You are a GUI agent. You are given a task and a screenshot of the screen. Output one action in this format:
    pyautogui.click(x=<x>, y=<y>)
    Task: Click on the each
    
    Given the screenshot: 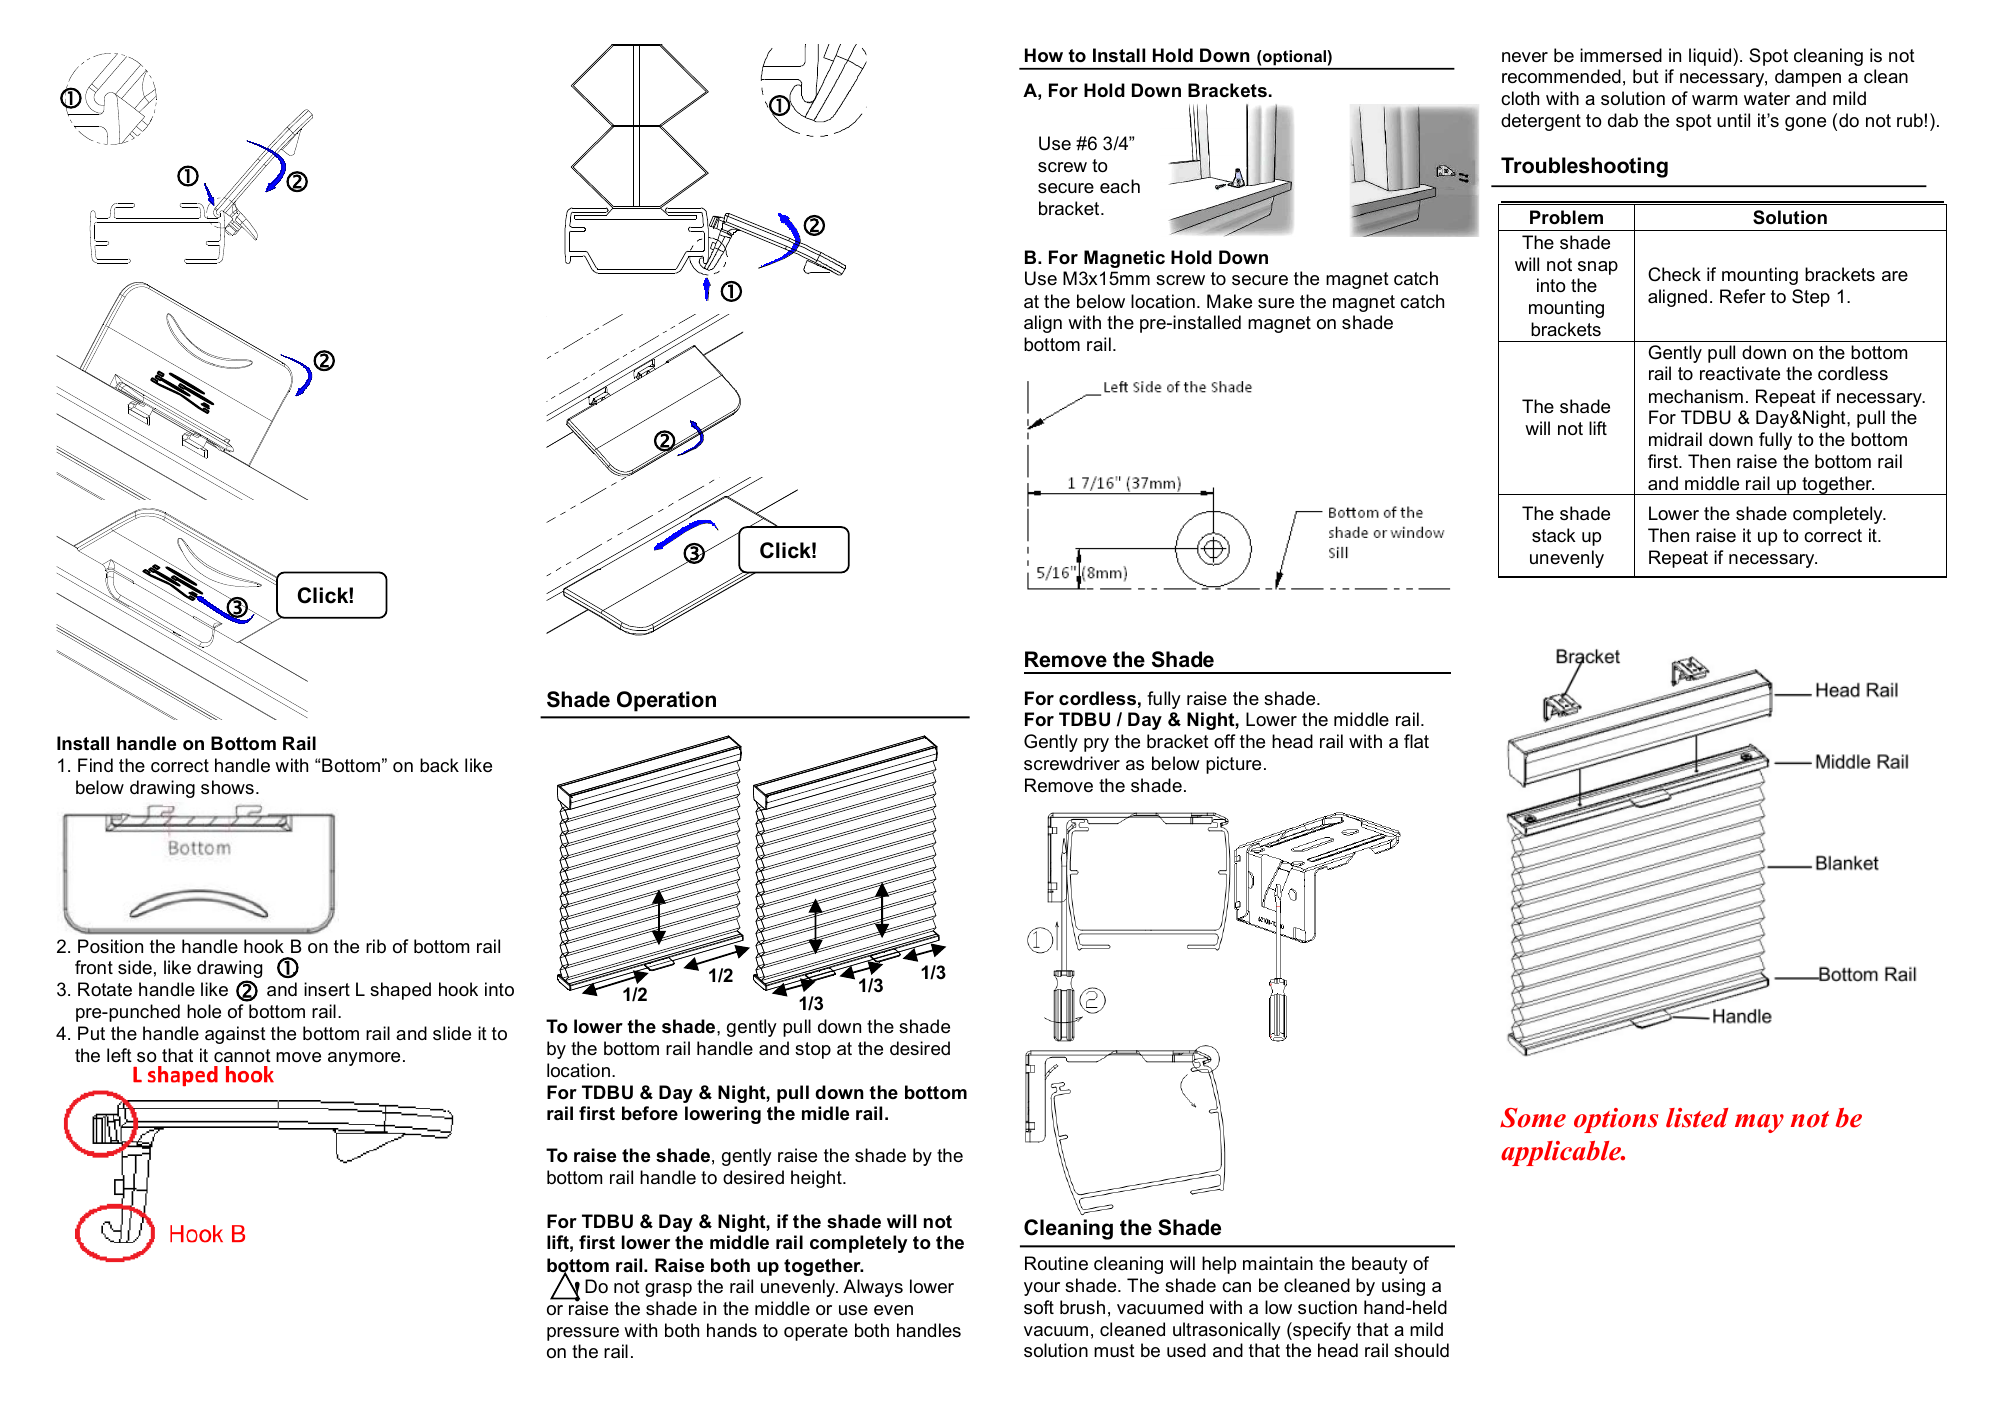 What is the action you would take?
    pyautogui.click(x=1120, y=186)
